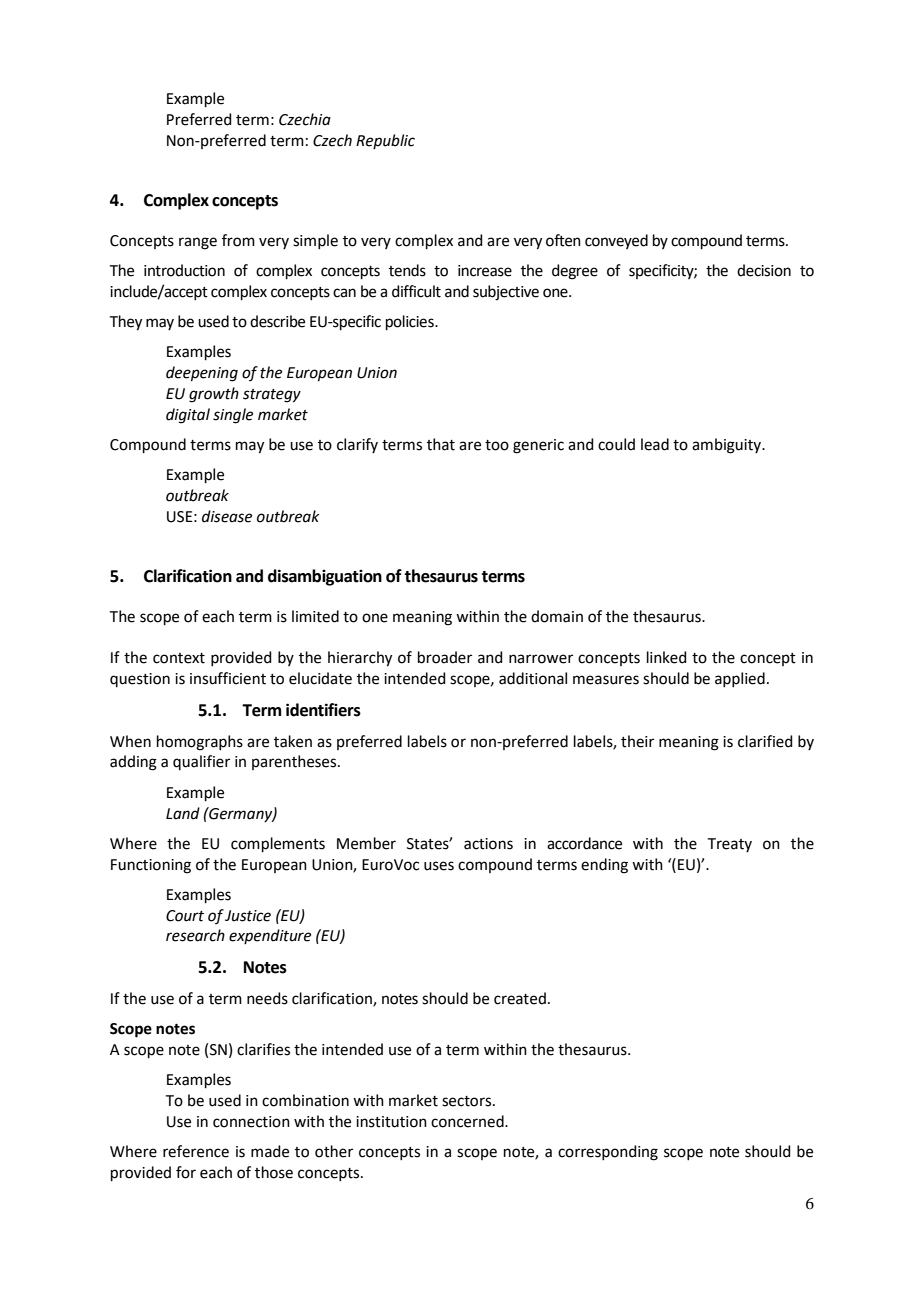 This document has height=1309, width=924. I want to click on concerned, so click(468, 1121).
